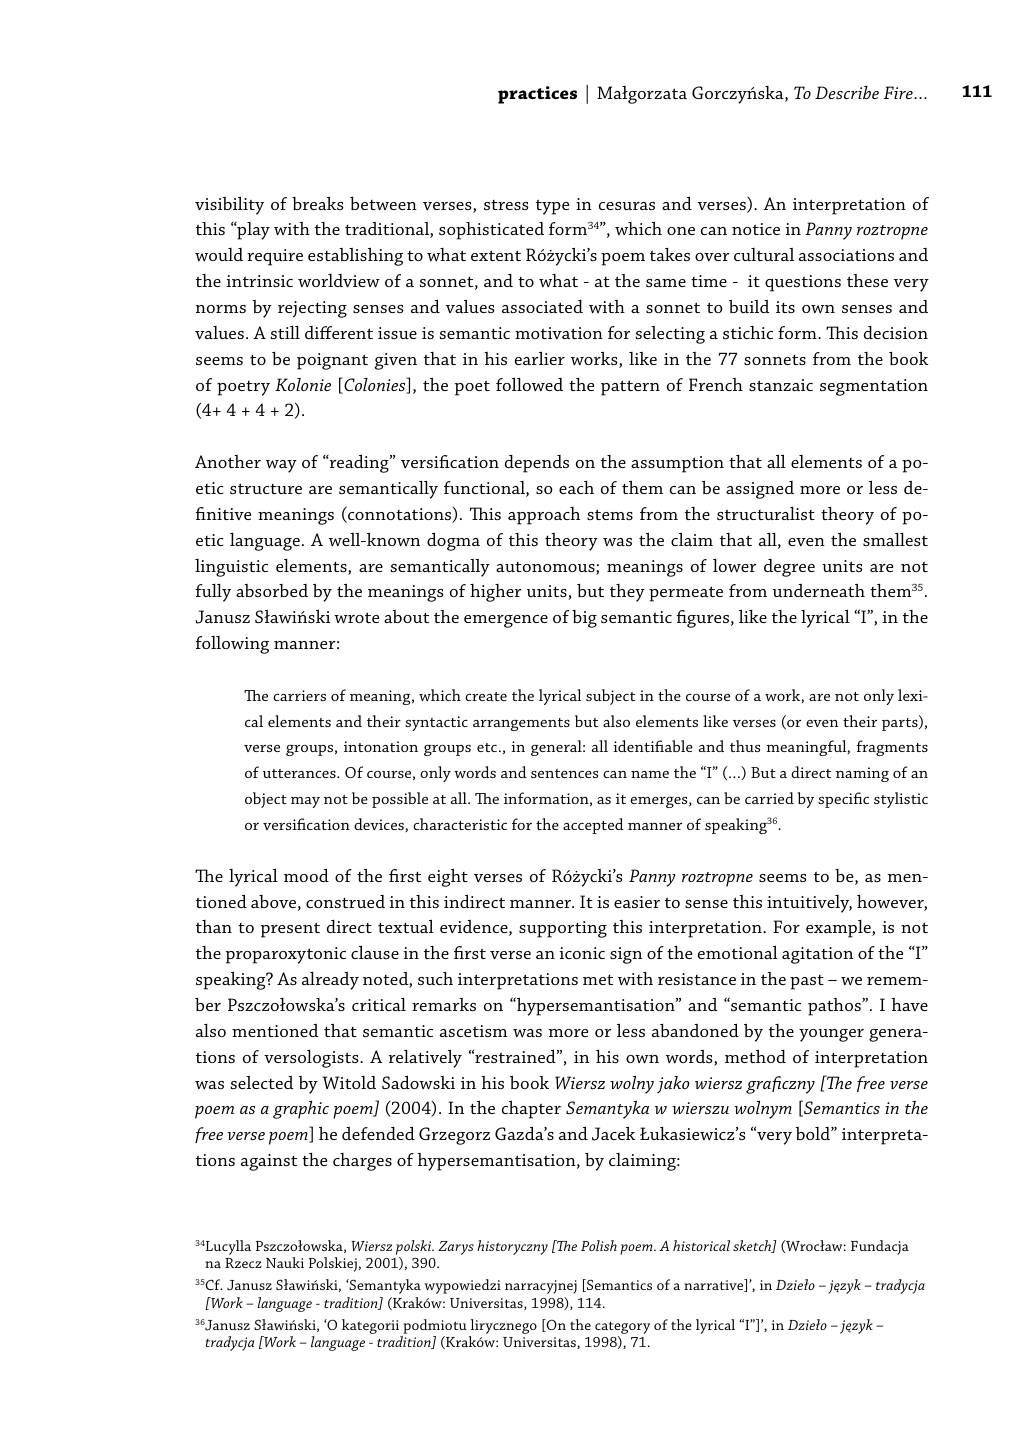  I want to click on breaks, so click(317, 203).
